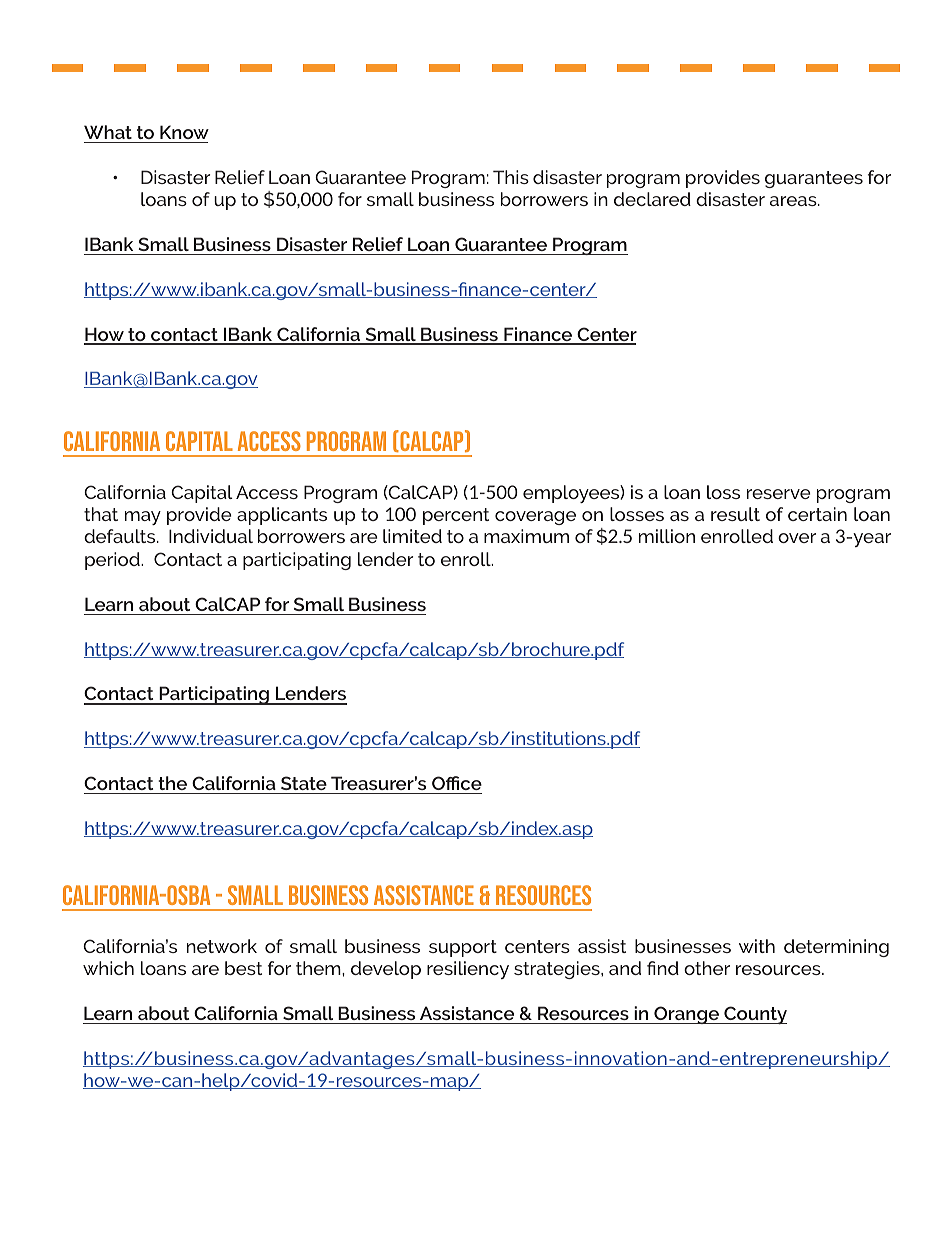 The height and width of the screenshot is (1233, 952). Describe the element at coordinates (511, 177) in the screenshot. I see `This` at that location.
